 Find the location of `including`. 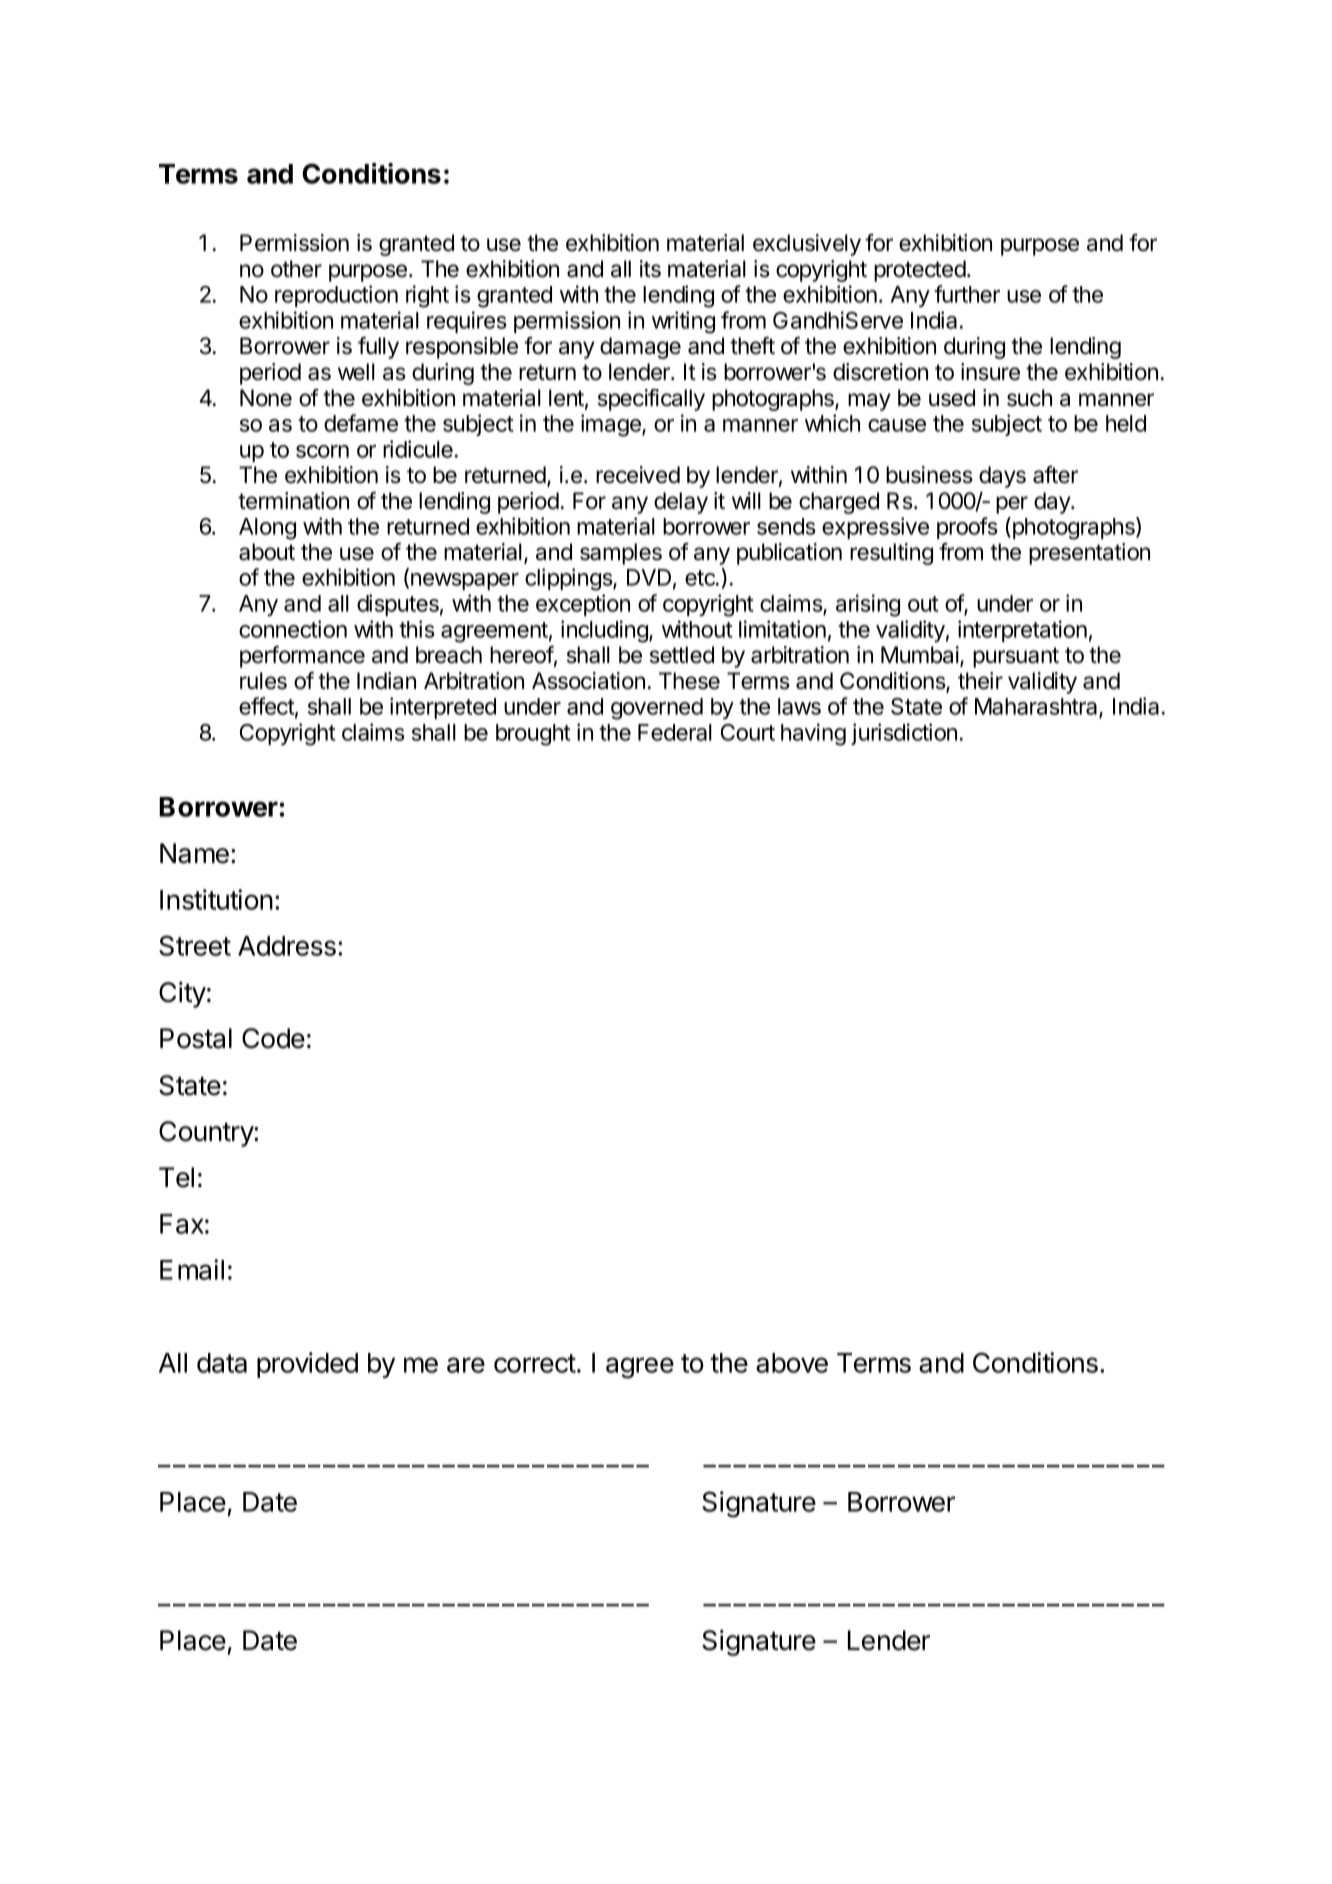

including is located at coordinates (605, 631).
